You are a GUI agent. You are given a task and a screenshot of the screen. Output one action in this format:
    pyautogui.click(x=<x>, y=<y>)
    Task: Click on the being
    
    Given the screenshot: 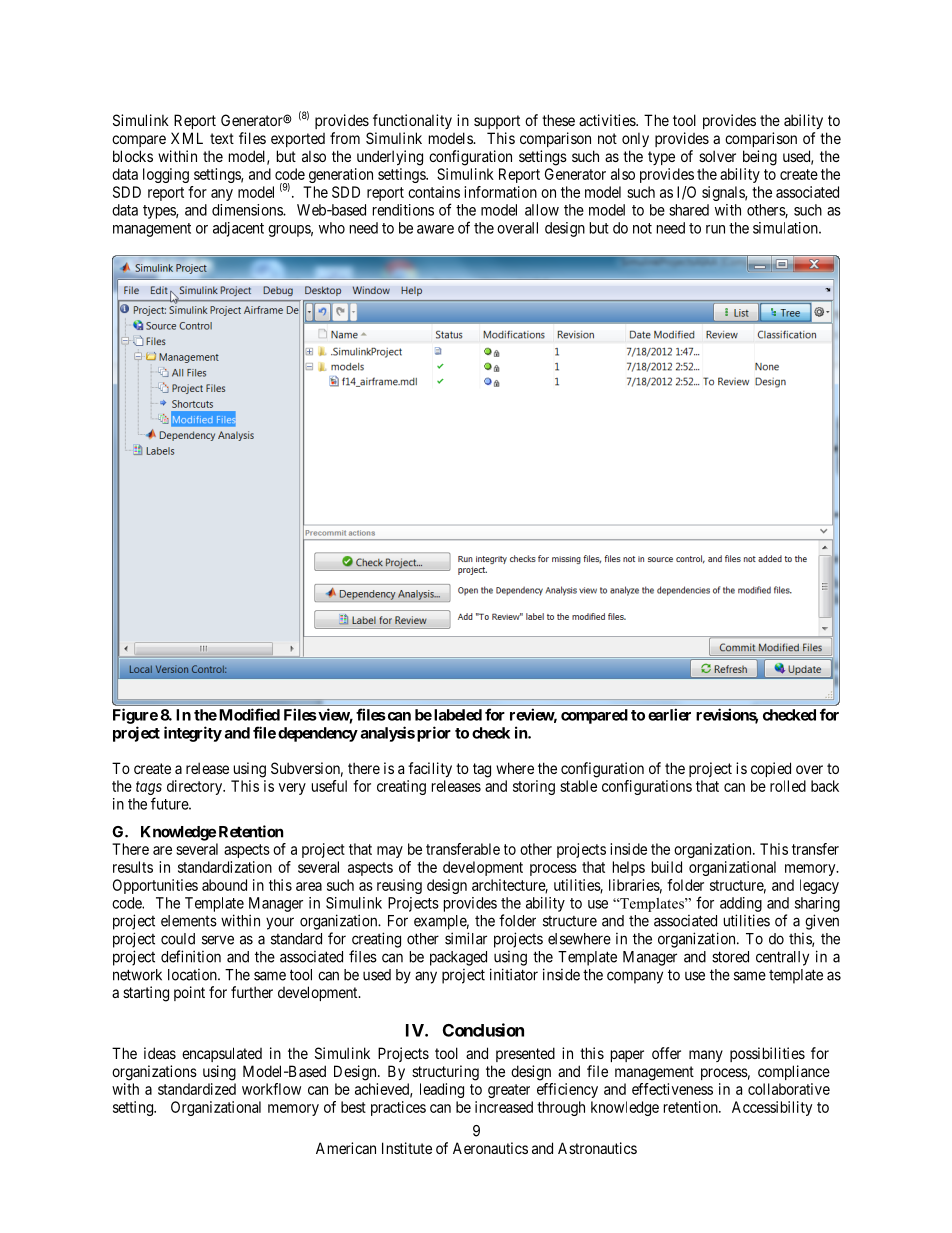 What is the action you would take?
    pyautogui.click(x=760, y=158)
